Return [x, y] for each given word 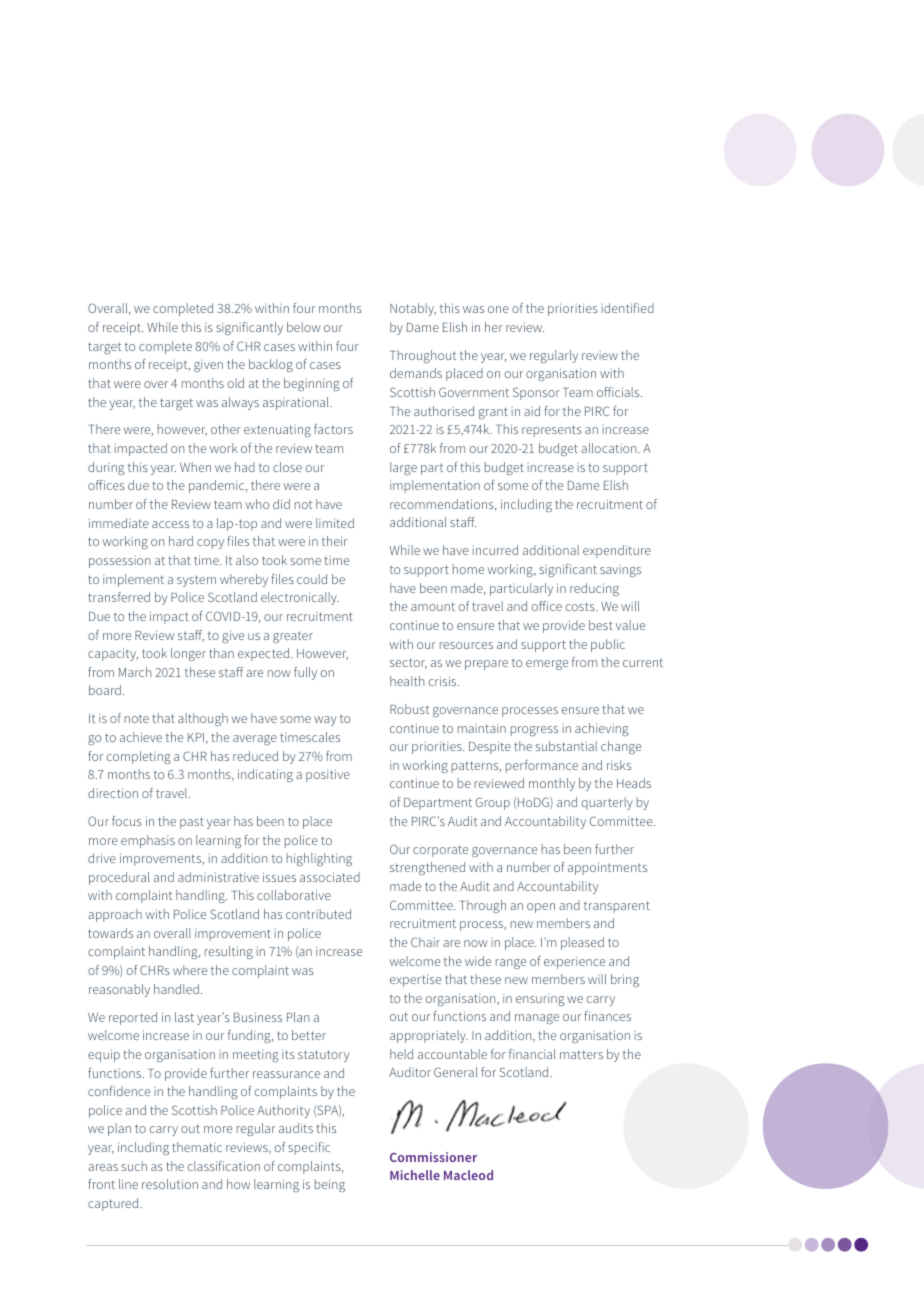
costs [581, 606]
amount [433, 606]
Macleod [468, 1175]
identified [628, 308]
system [196, 581]
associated [330, 877]
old [236, 383]
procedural [119, 878]
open [541, 908]
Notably [413, 309]
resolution [170, 1184]
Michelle [415, 1175]
